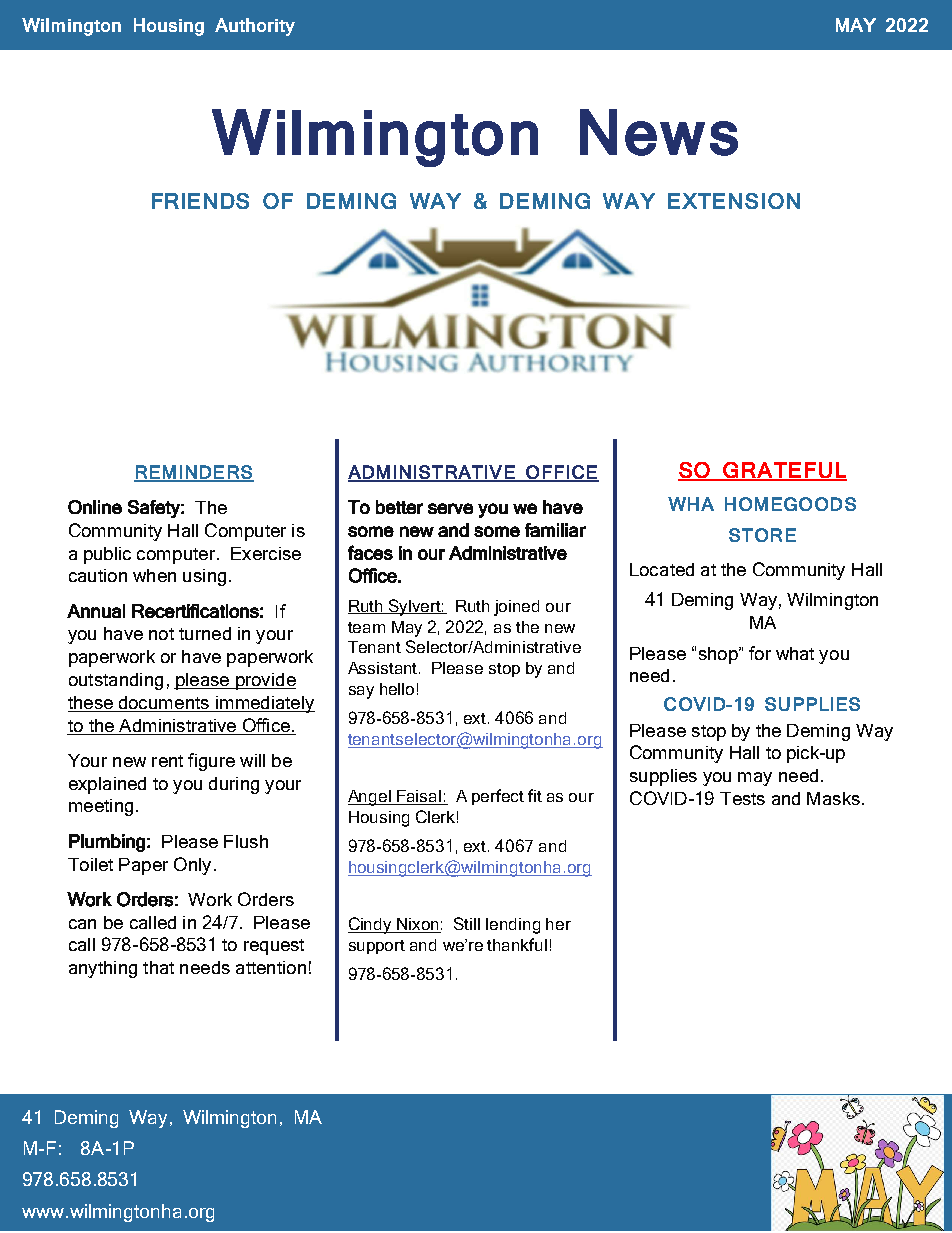 The height and width of the screenshot is (1233, 952). What do you see at coordinates (467, 923) in the screenshot?
I see `Still` at bounding box center [467, 923].
